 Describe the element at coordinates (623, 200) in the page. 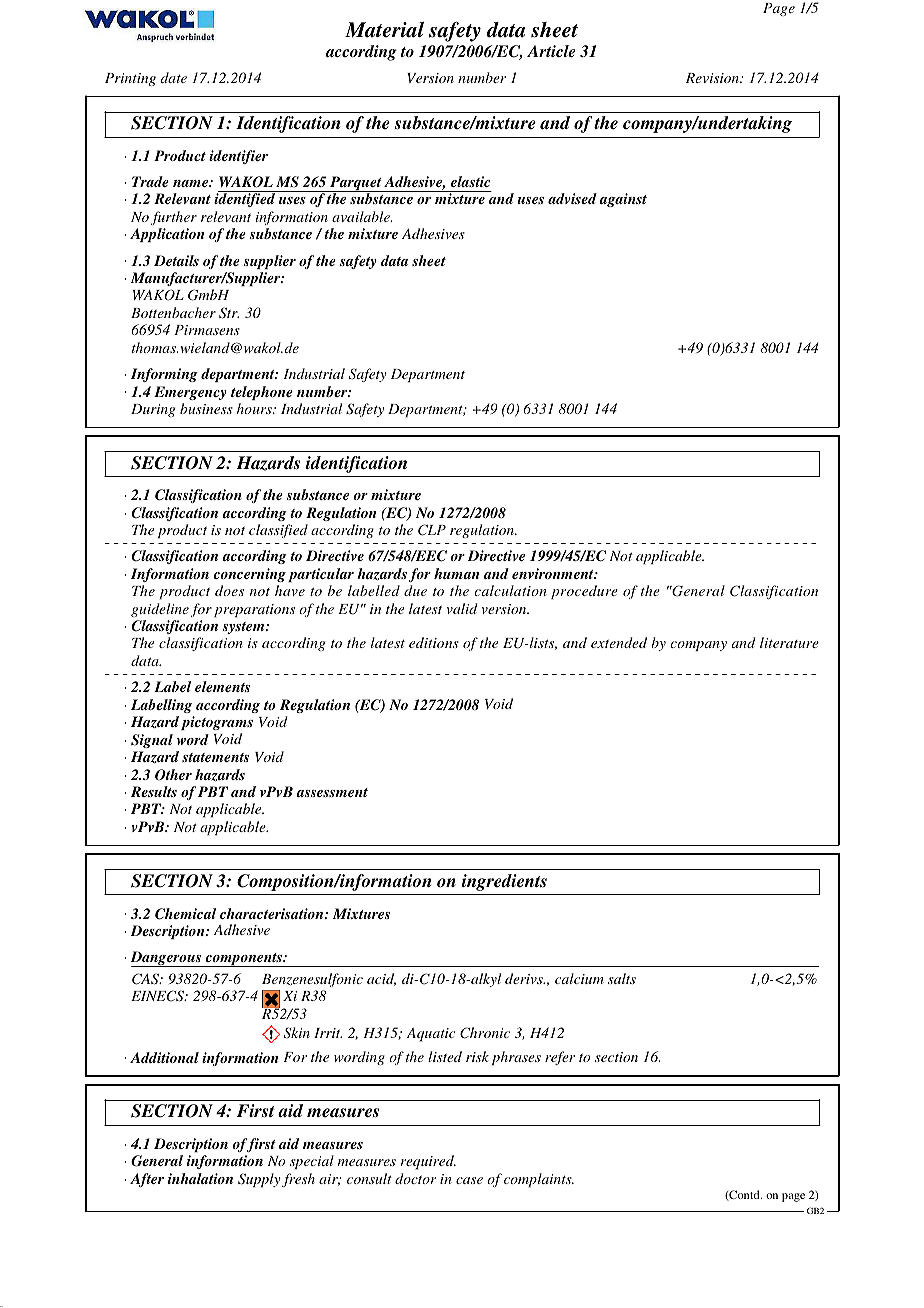

I see `against` at that location.
